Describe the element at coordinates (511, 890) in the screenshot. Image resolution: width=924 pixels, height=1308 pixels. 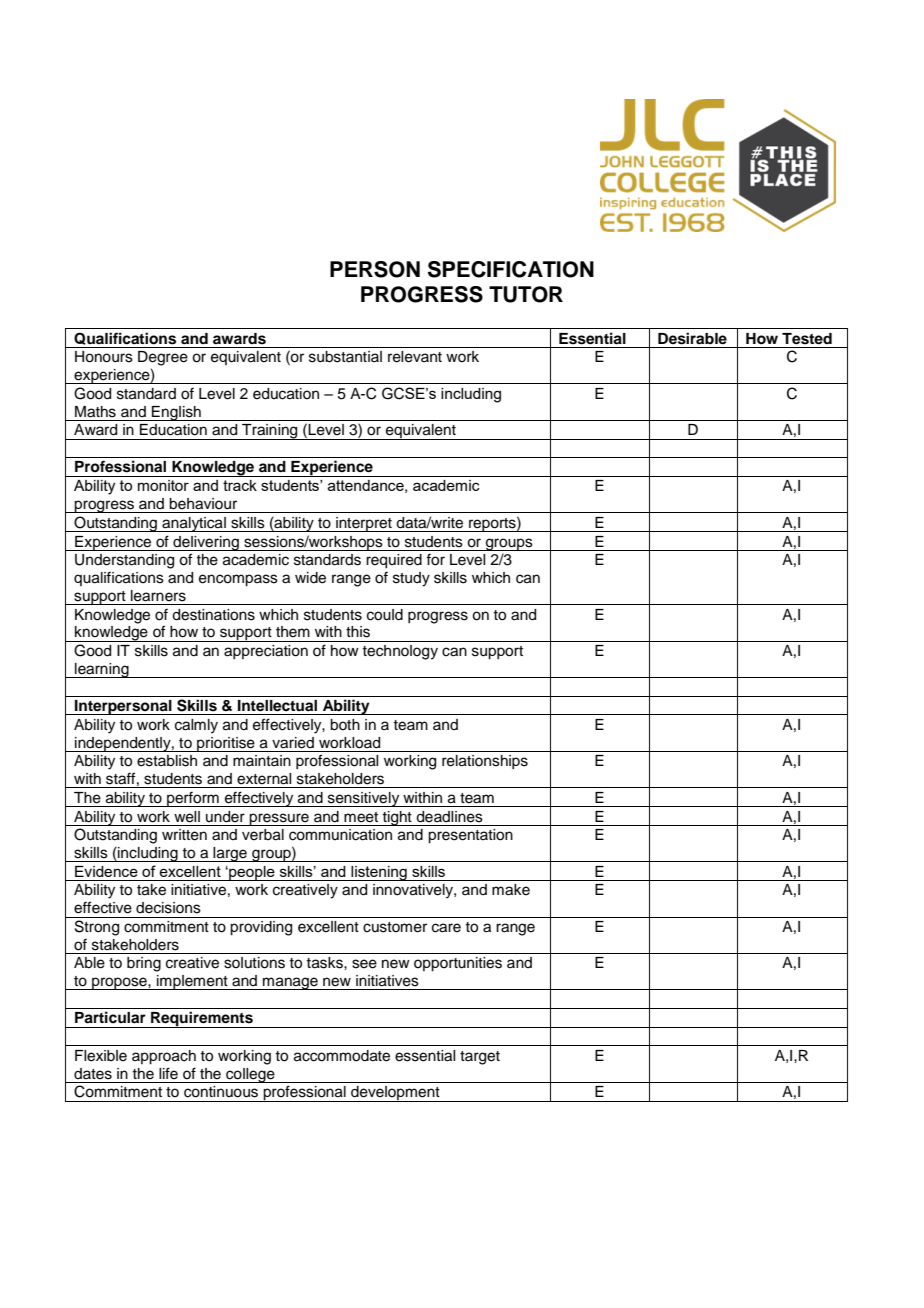
I see `make` at that location.
